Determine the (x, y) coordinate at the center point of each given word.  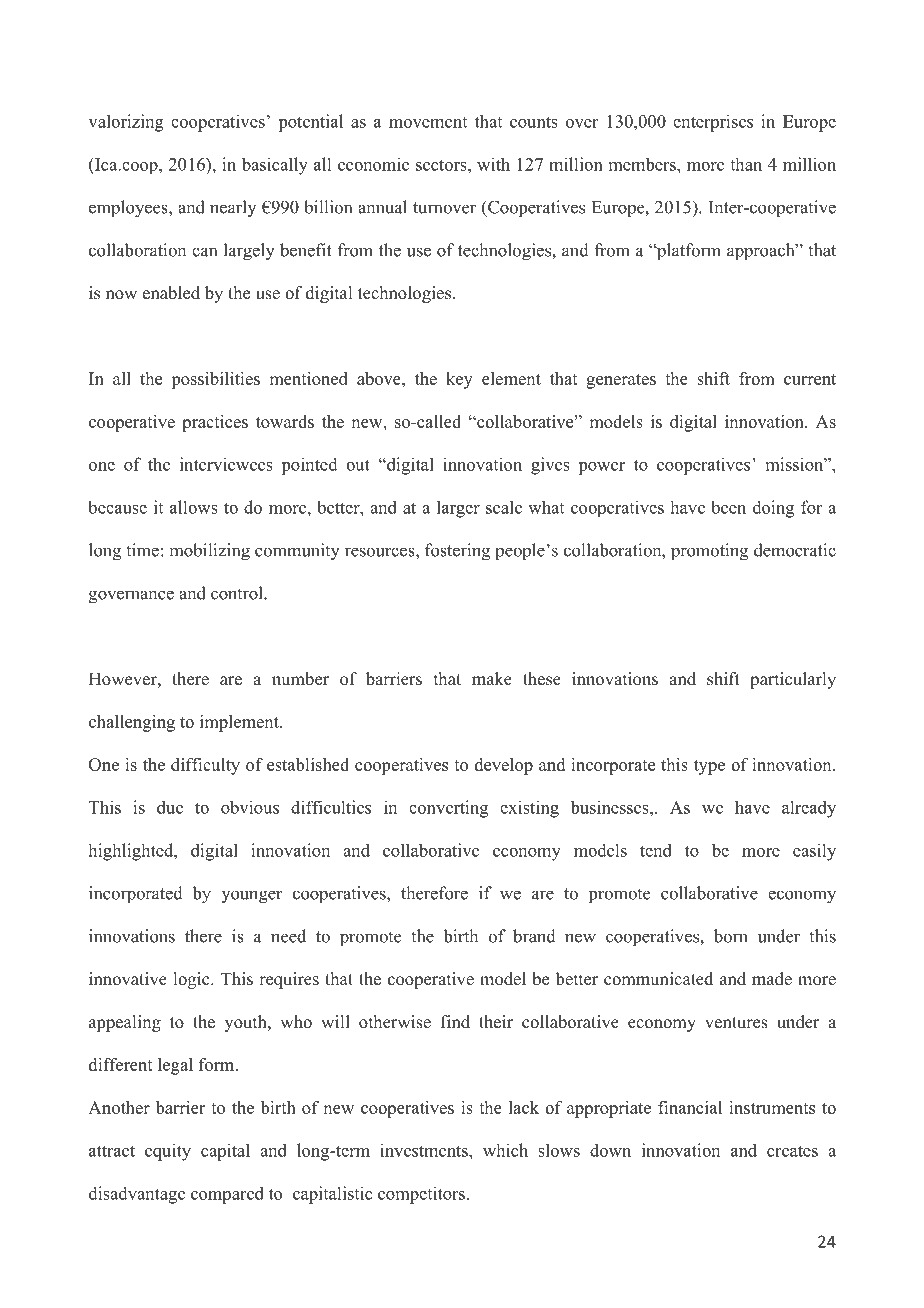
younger (252, 897)
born (731, 936)
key (459, 380)
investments (425, 1150)
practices (215, 423)
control (238, 593)
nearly (233, 208)
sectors (442, 165)
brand (534, 936)
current (810, 379)
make (492, 679)
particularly (793, 680)
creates (792, 1151)
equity (168, 1152)
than (746, 164)
